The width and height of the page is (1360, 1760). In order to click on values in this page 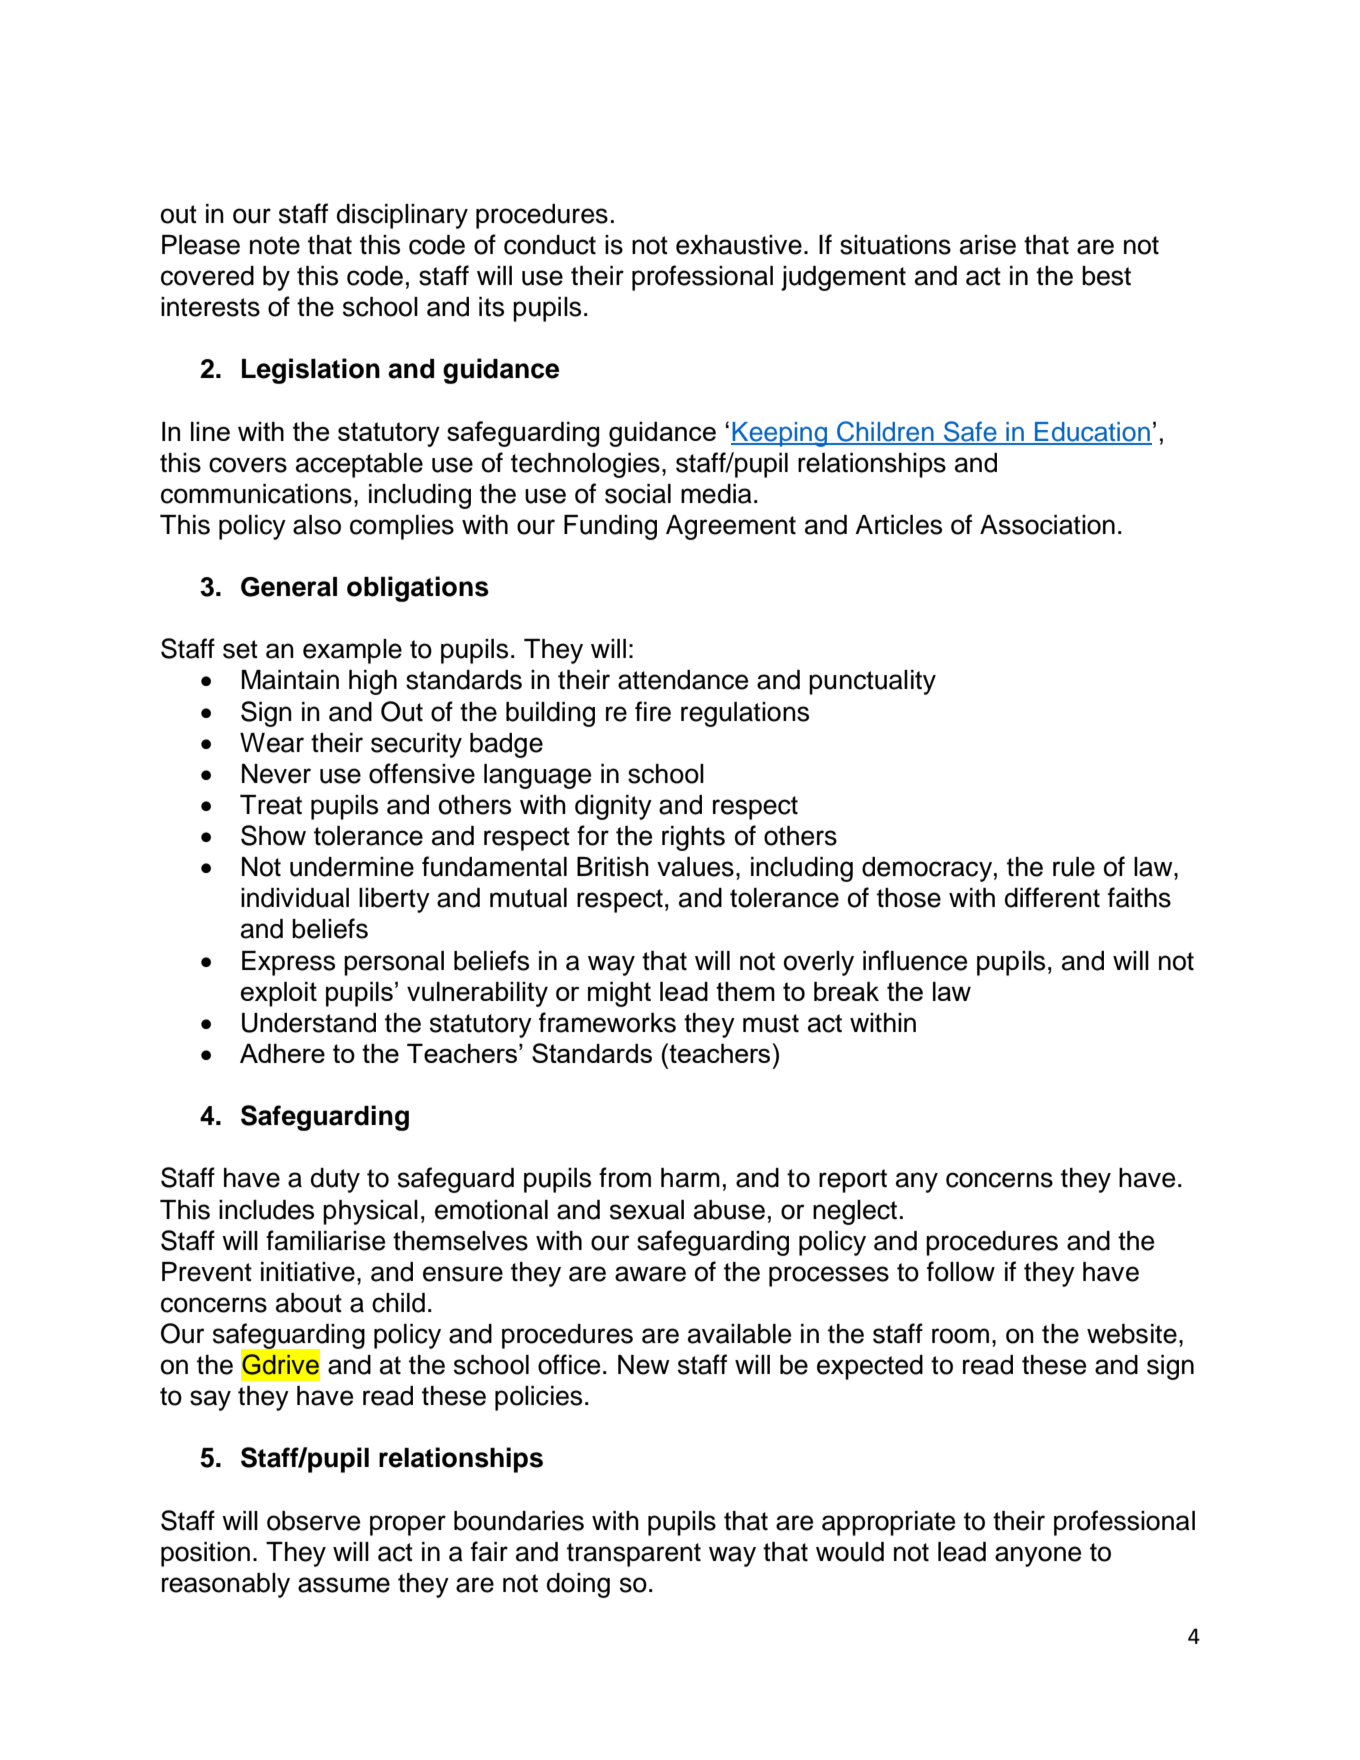, I will do `click(695, 867)`.
